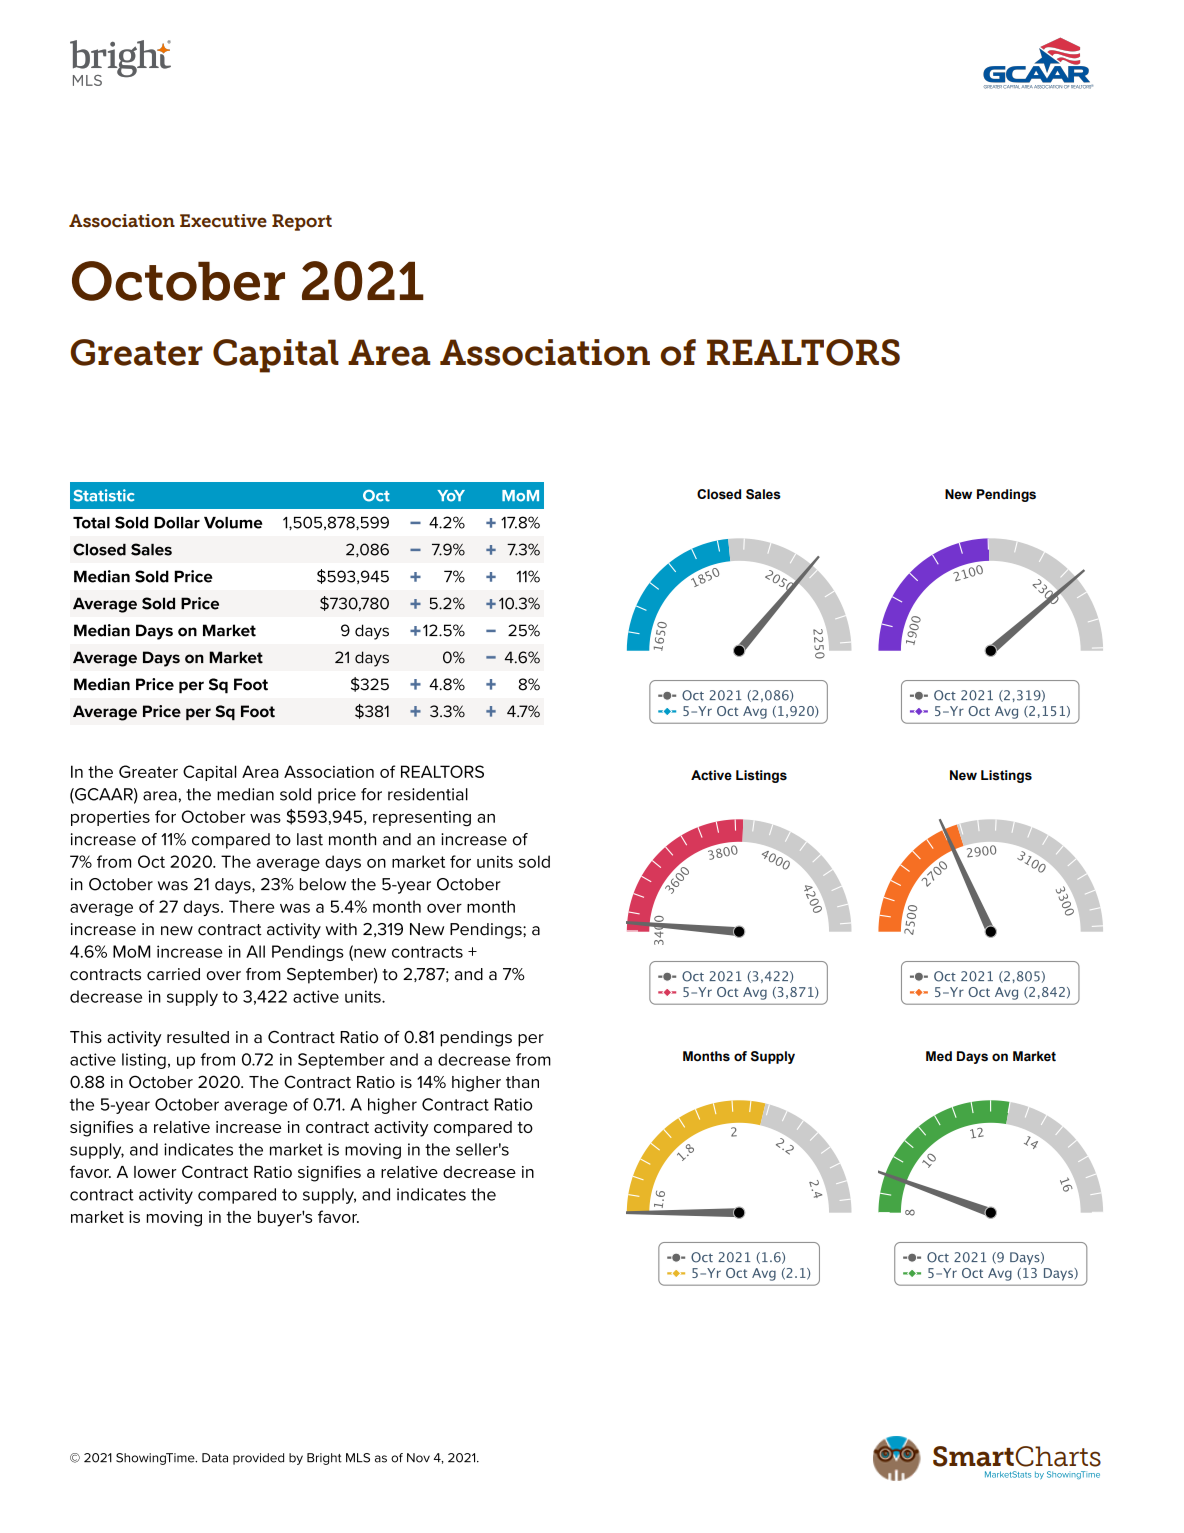  Describe the element at coordinates (302, 222) in the page. I see `Report` at that location.
